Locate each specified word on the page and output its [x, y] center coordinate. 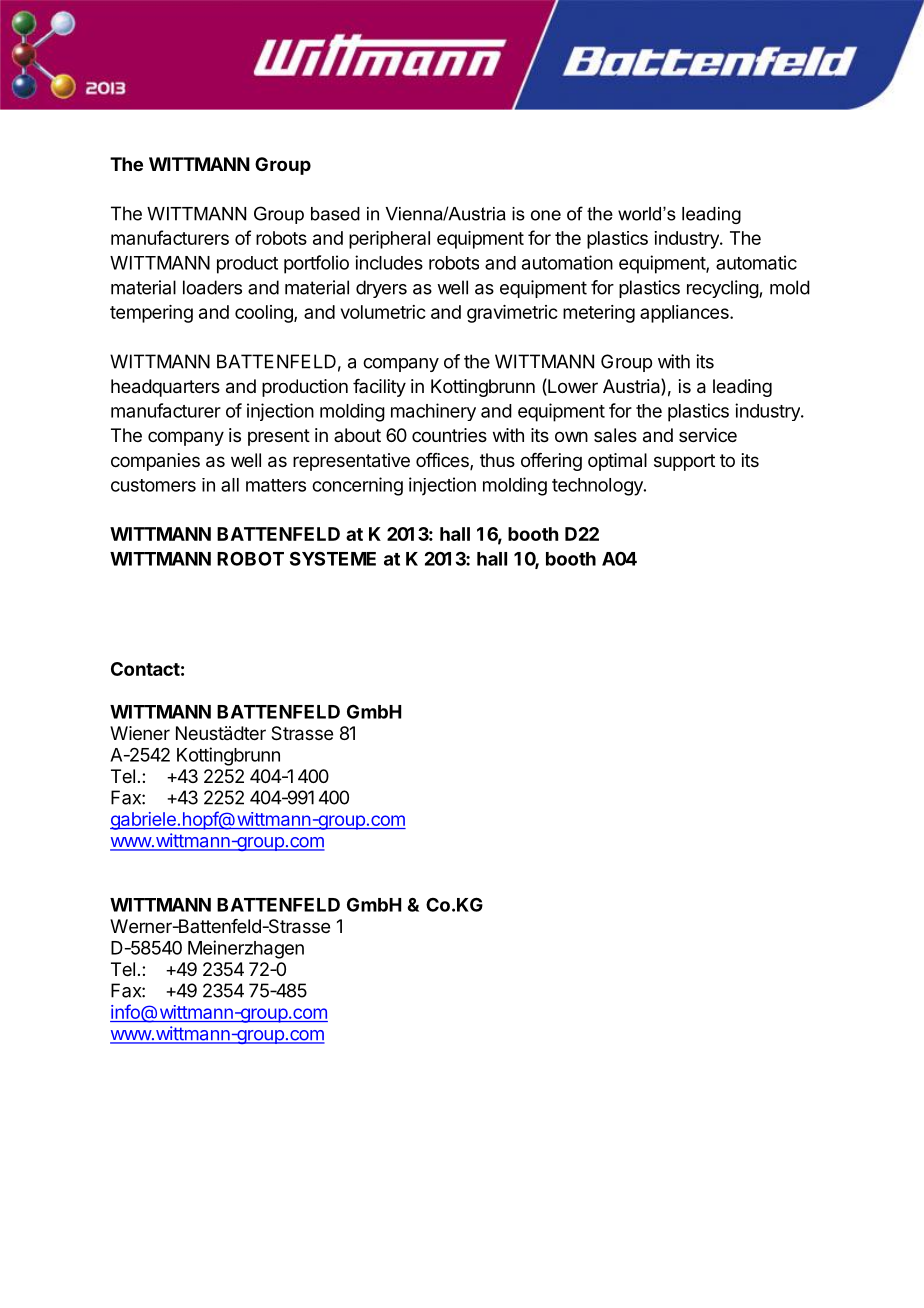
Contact [145, 669]
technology [598, 487]
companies [155, 462]
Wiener [140, 733]
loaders [212, 287]
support [684, 462]
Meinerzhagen [246, 949]
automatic [756, 262]
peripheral [389, 240]
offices [443, 461]
